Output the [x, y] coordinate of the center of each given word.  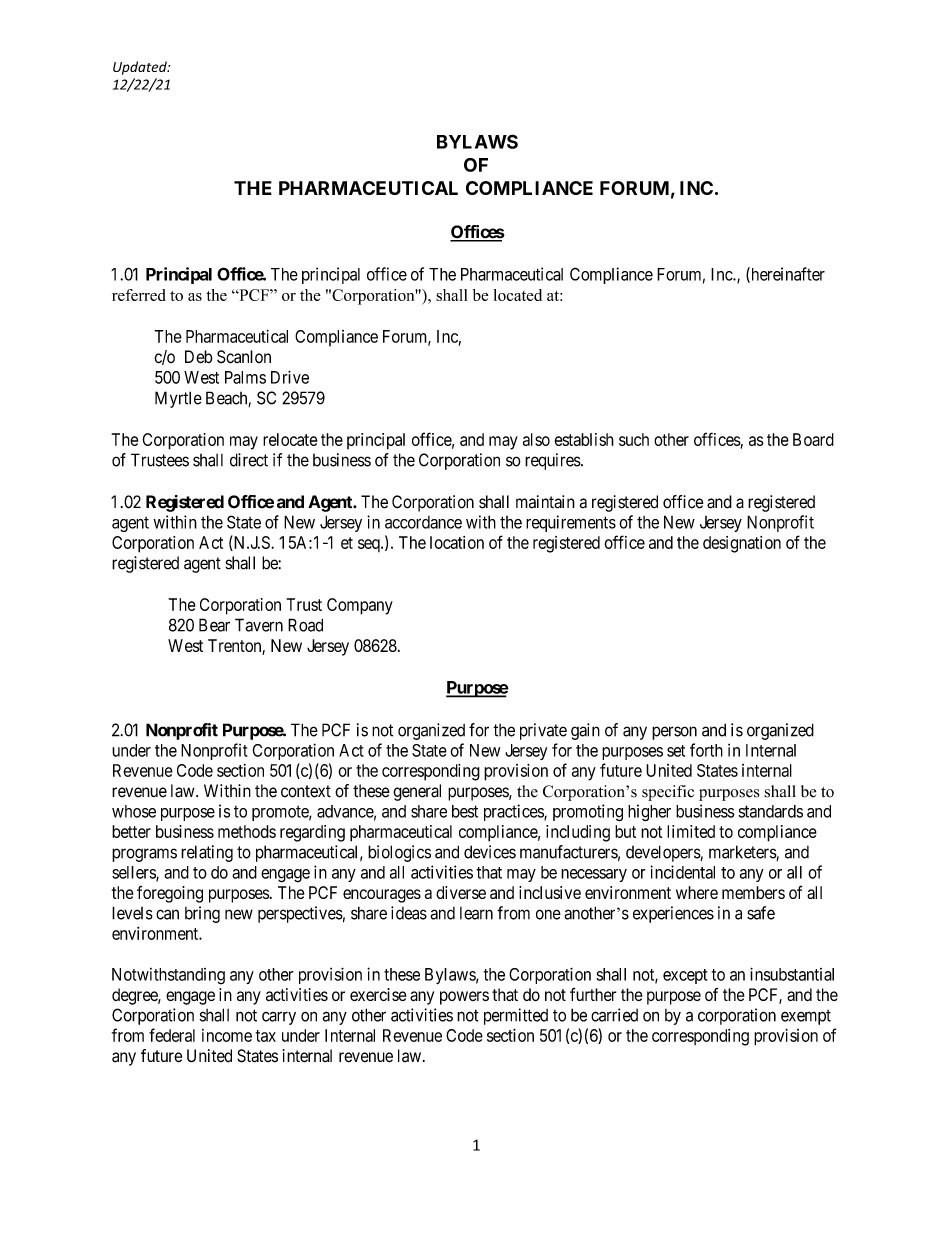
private [543, 731]
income [227, 1035]
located [517, 295]
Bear [214, 625]
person [674, 733]
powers [464, 998]
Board [813, 439]
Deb [199, 357]
